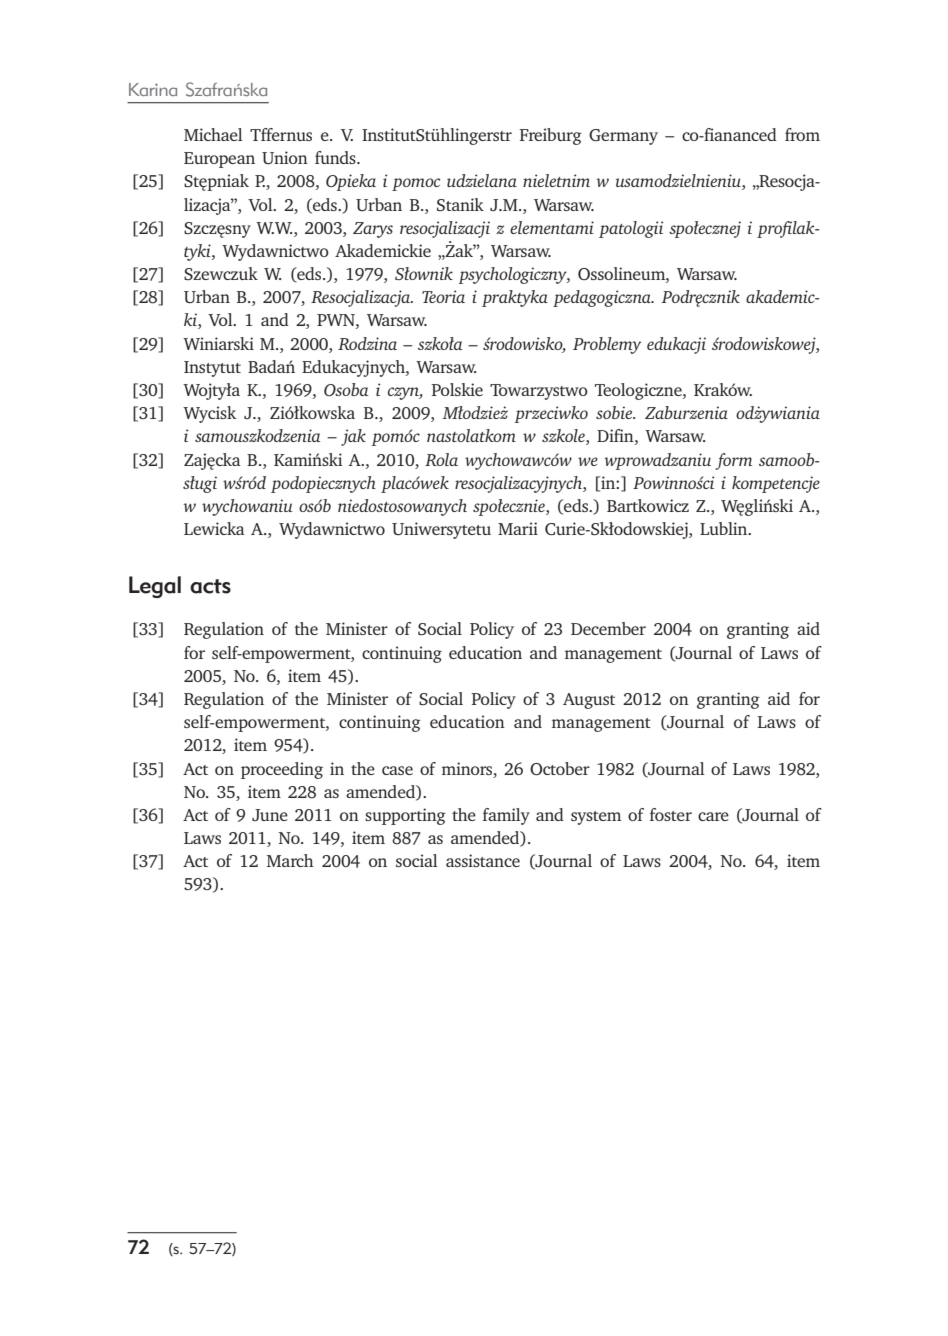 The width and height of the screenshot is (948, 1336). I want to click on Michael, so click(213, 134).
